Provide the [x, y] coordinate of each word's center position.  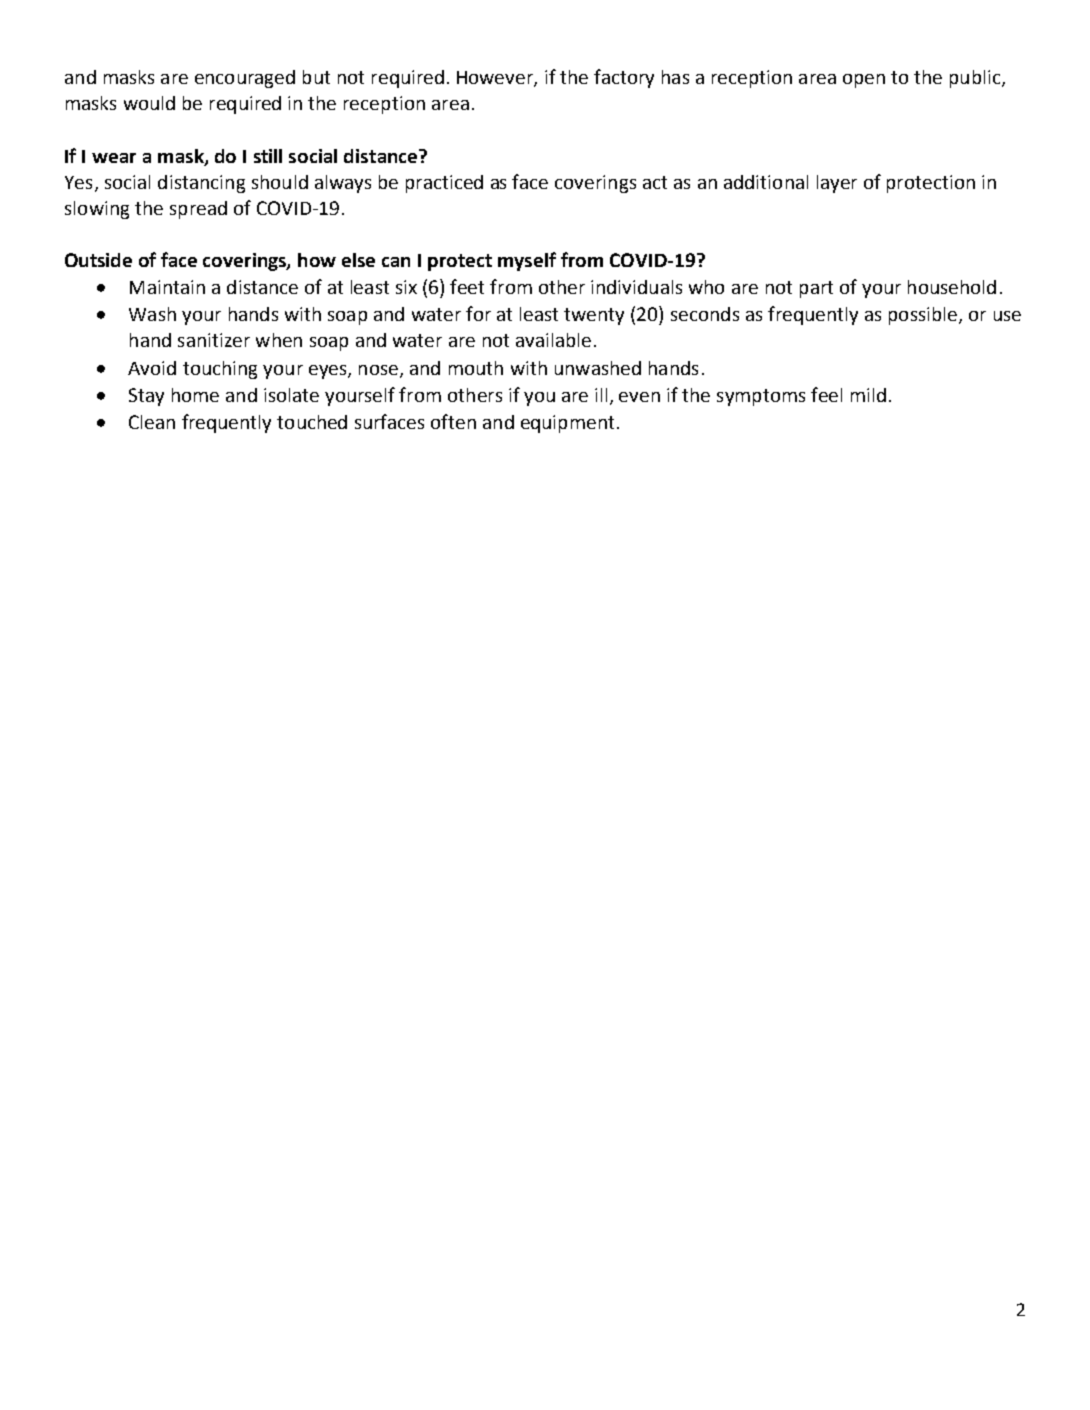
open [864, 81]
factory [624, 78]
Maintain [167, 287]
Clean [152, 422]
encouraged [245, 79]
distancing [201, 184]
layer [837, 184]
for [478, 313]
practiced [444, 184]
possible [924, 316]
